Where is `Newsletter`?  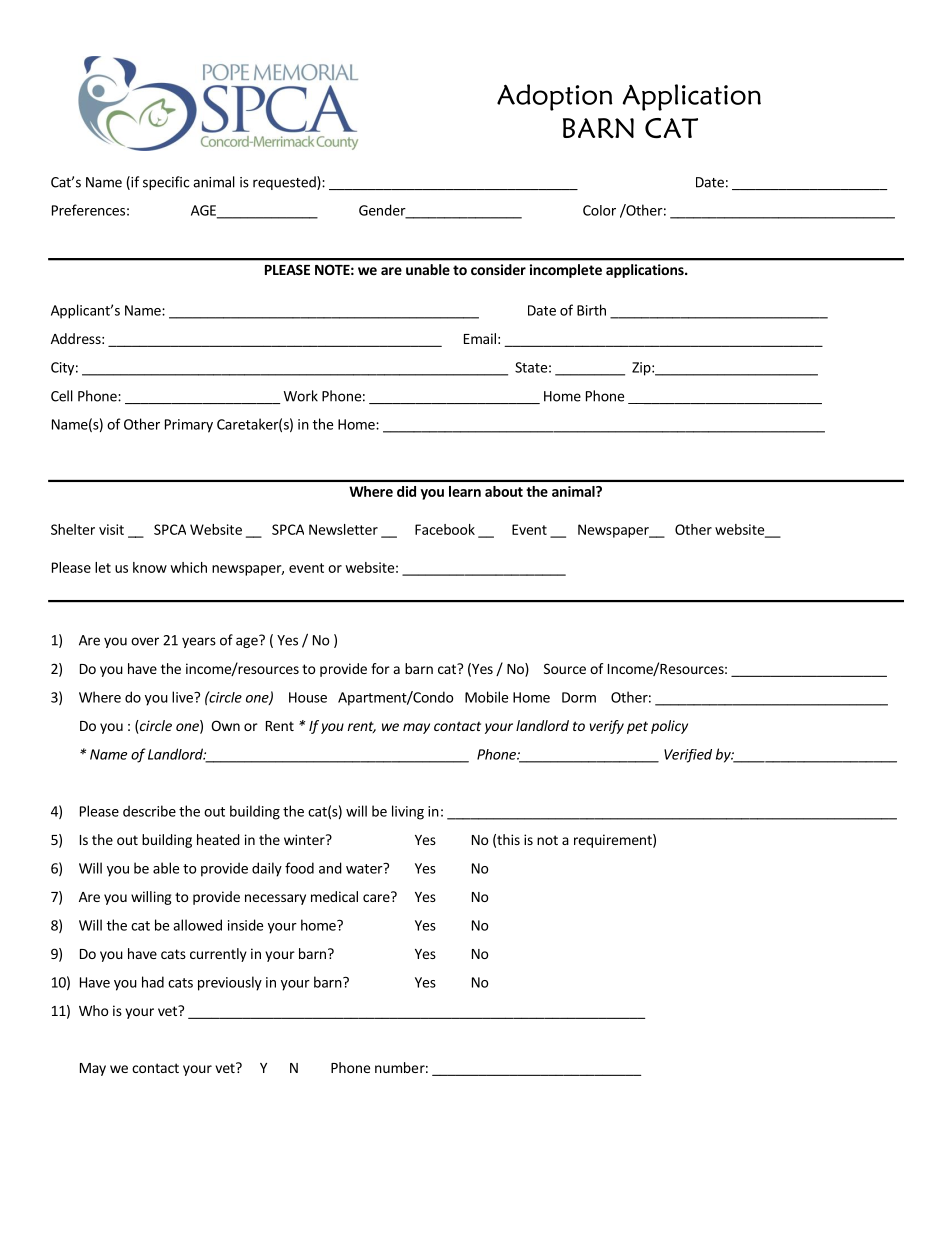 Newsletter is located at coordinates (343, 529).
